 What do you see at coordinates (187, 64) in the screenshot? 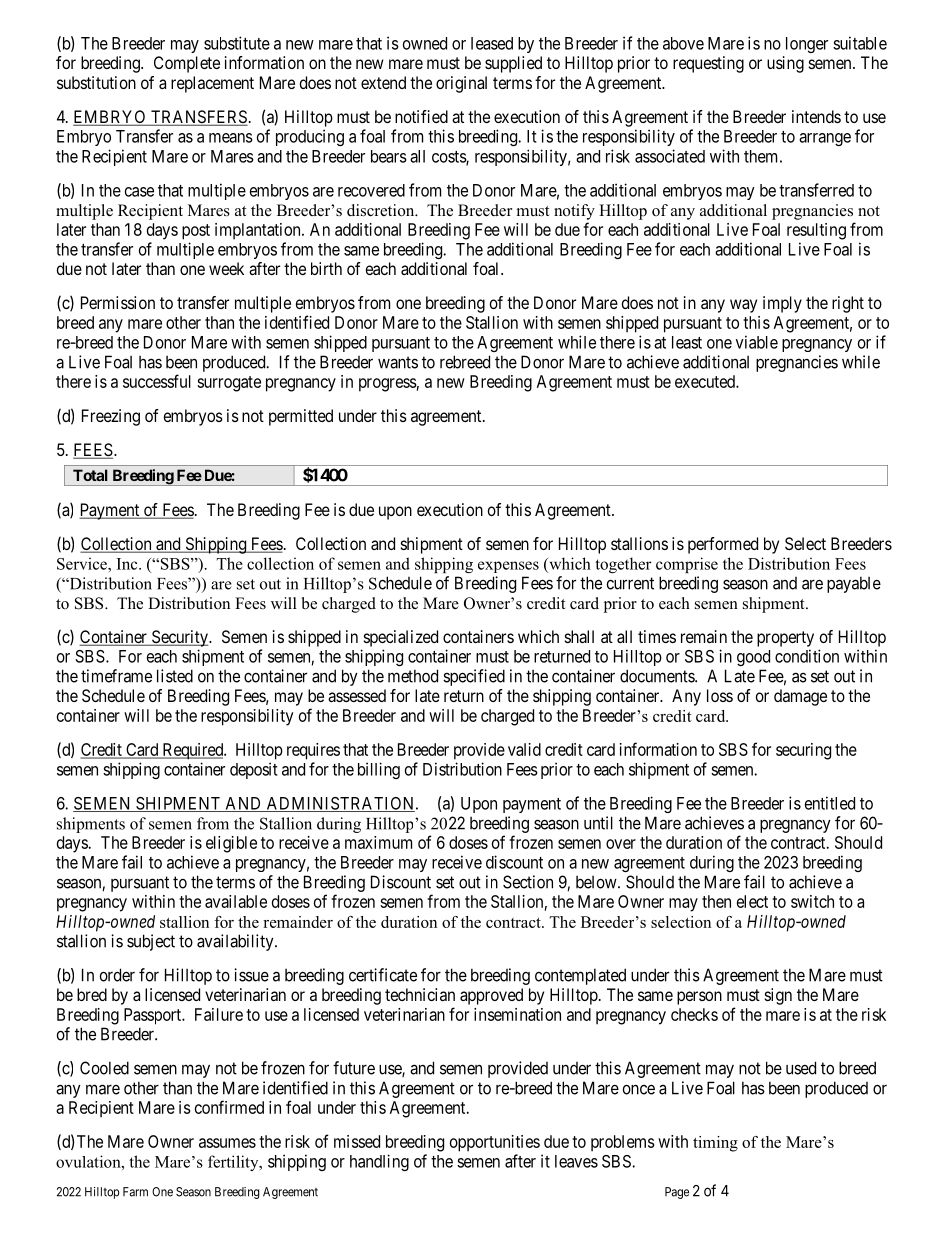
I see `Complete` at bounding box center [187, 64].
